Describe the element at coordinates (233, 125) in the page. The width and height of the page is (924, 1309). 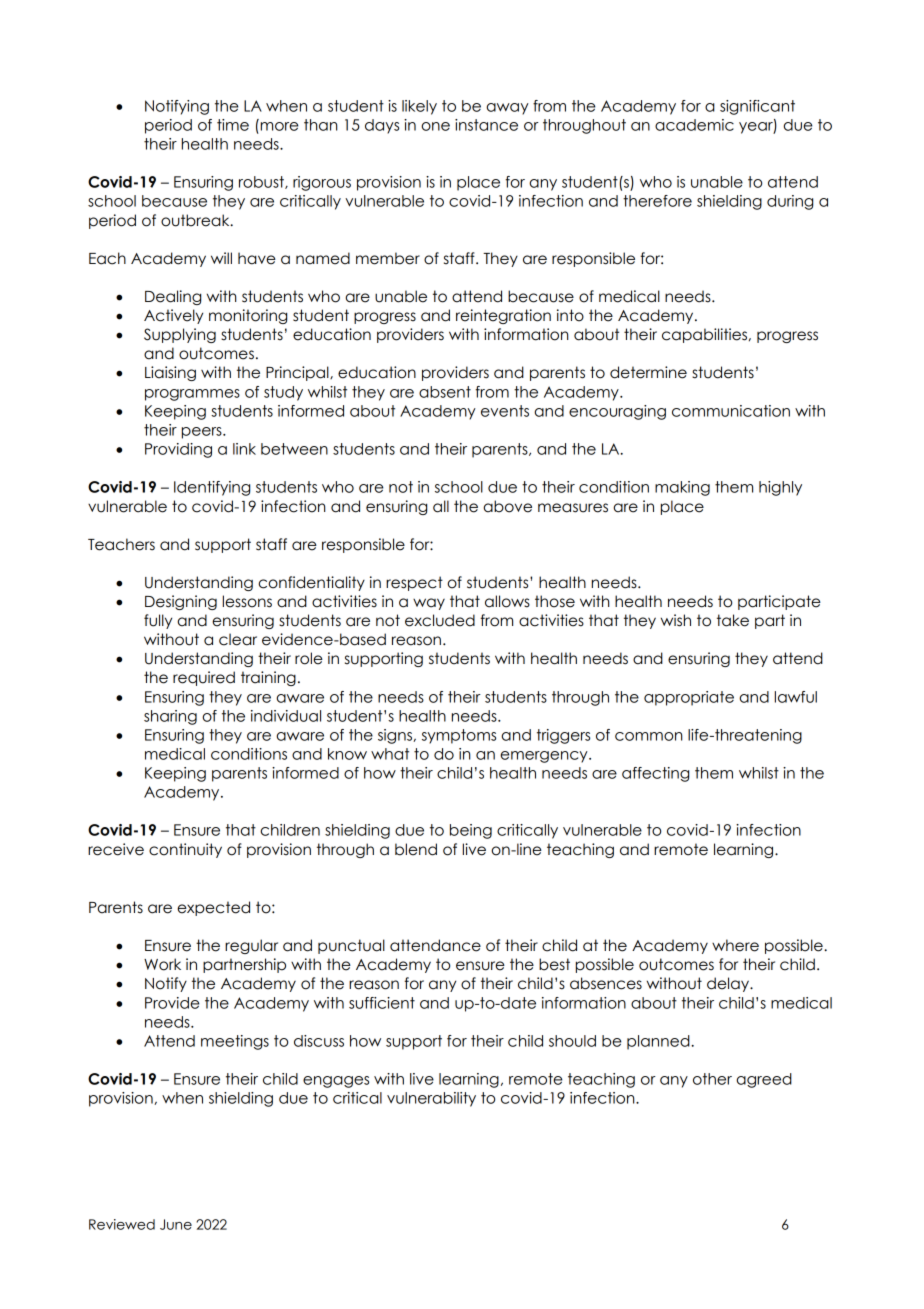
I see `time` at that location.
